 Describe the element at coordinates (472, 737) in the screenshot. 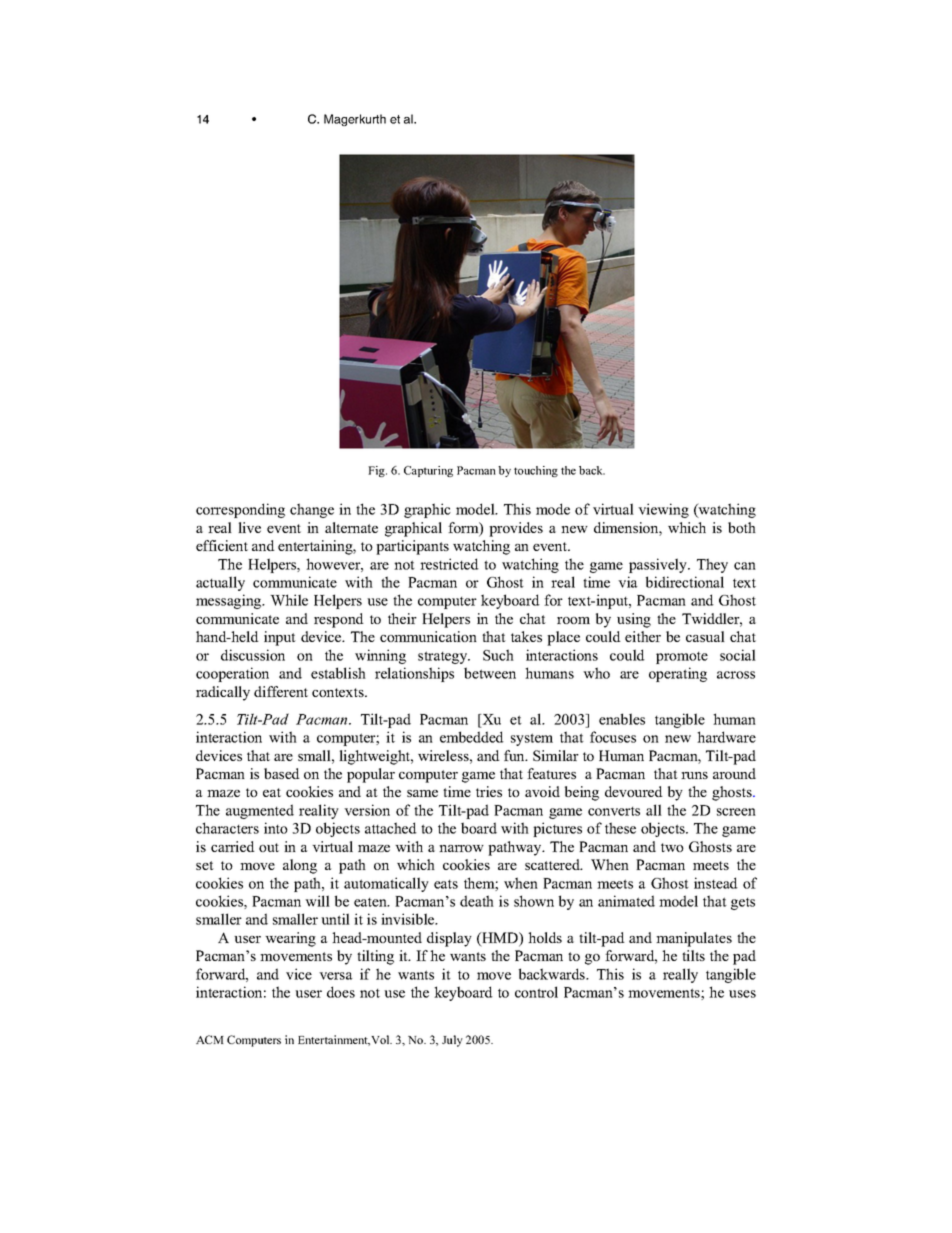

I see `embedded` at that location.
